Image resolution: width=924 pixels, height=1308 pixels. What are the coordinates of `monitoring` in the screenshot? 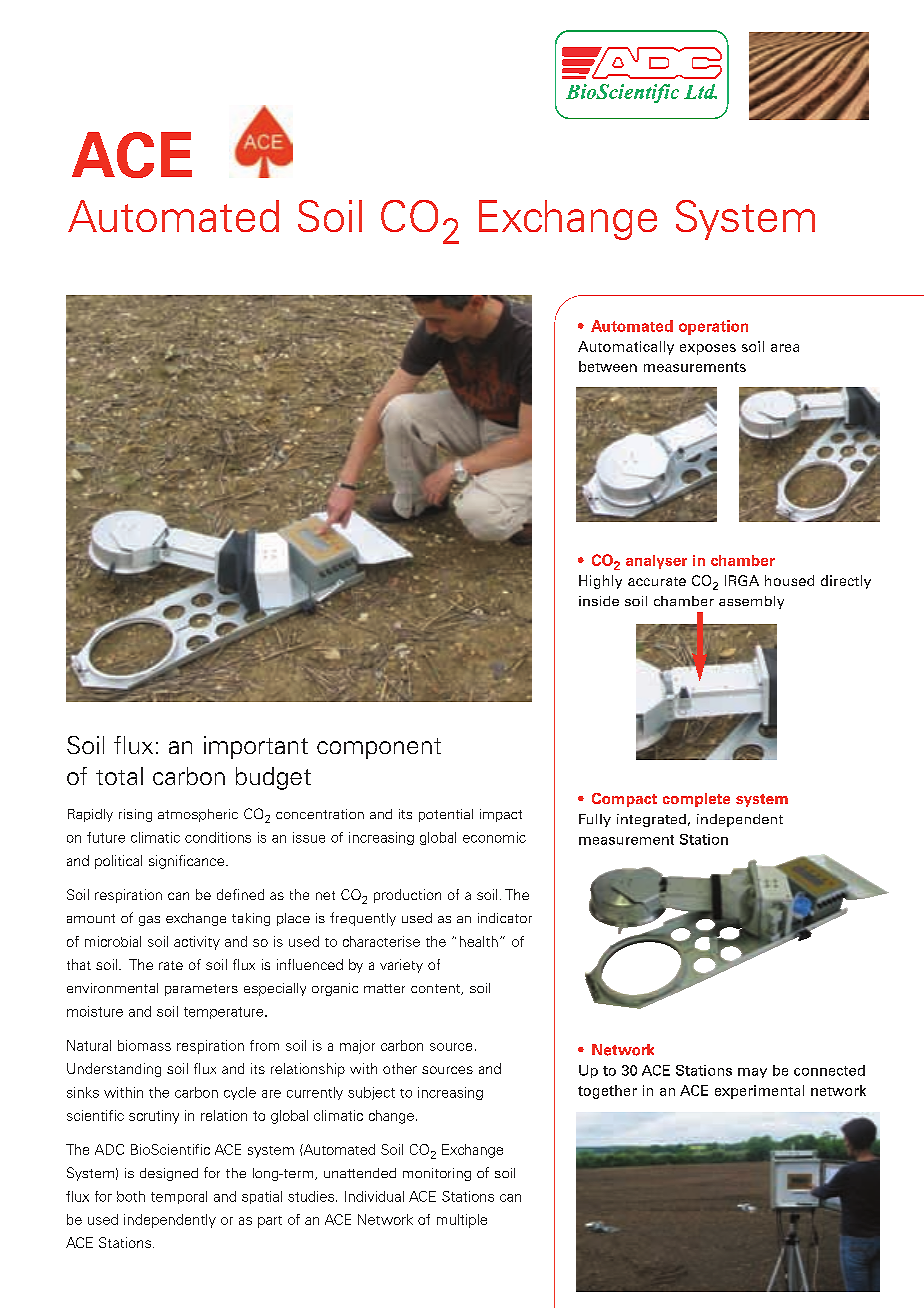 It's located at (437, 1174).
